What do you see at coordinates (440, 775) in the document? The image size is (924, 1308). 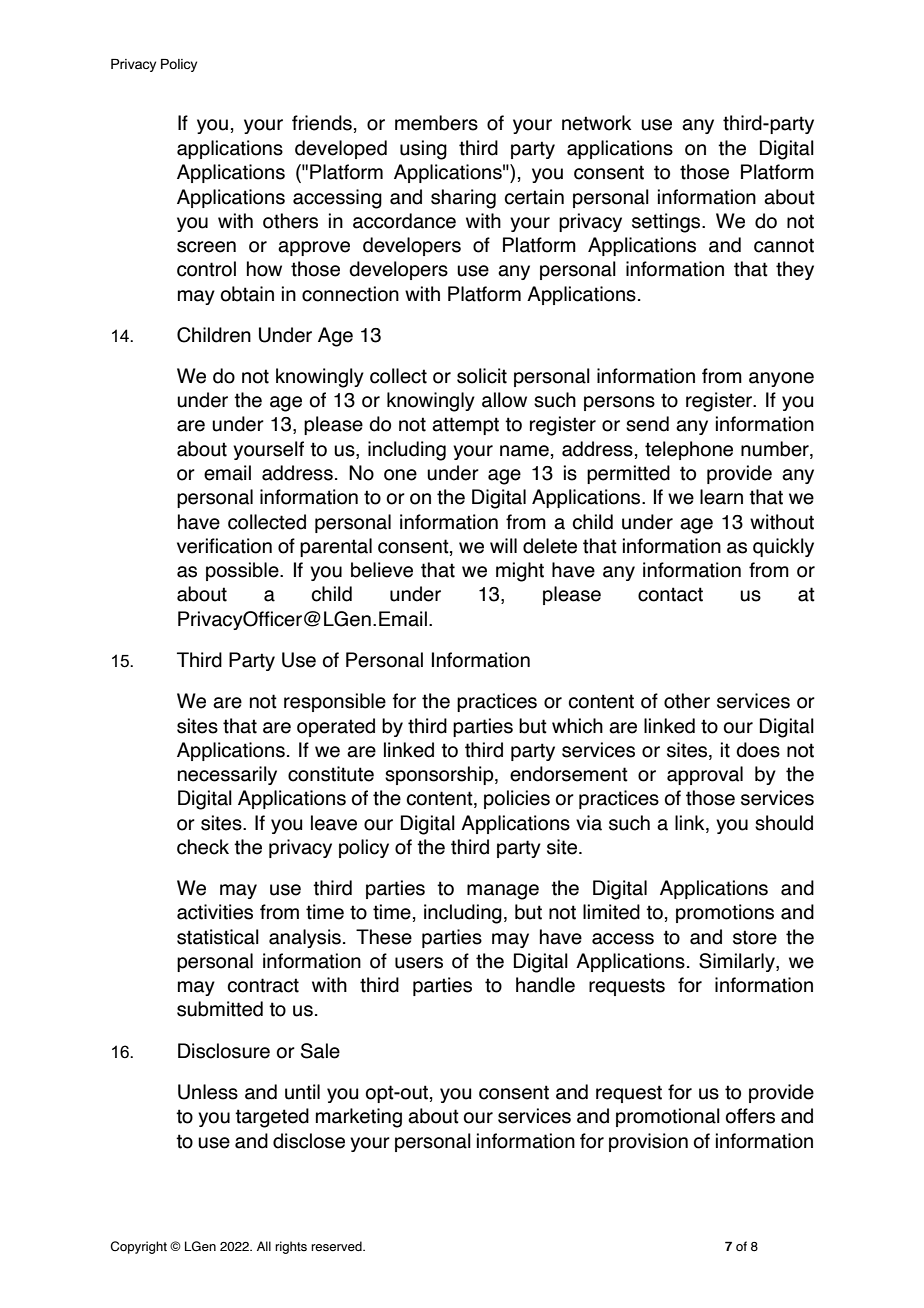 I see `sponsorship` at bounding box center [440, 775].
